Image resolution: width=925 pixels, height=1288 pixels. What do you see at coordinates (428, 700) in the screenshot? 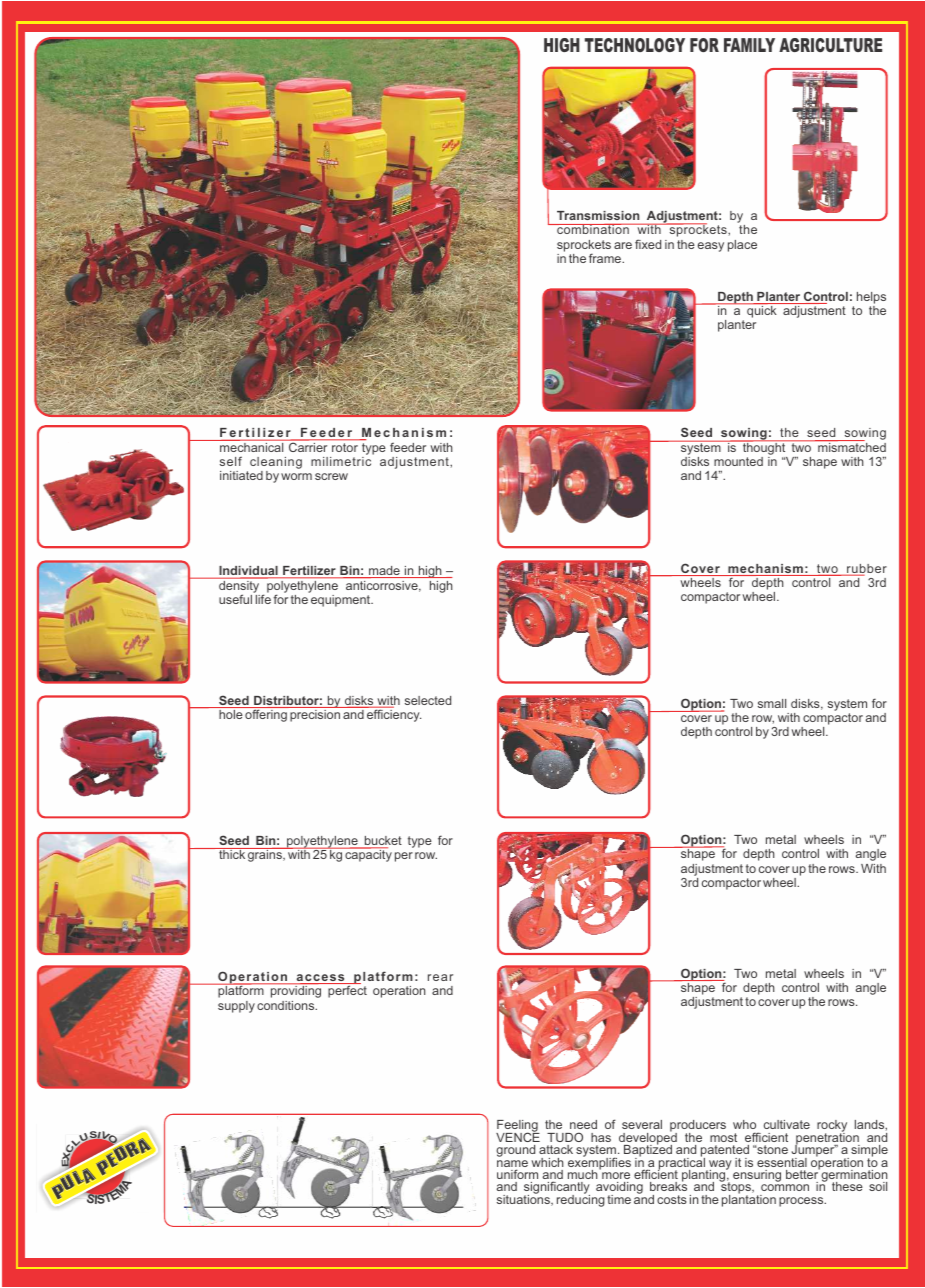
I see `selected` at bounding box center [428, 700].
